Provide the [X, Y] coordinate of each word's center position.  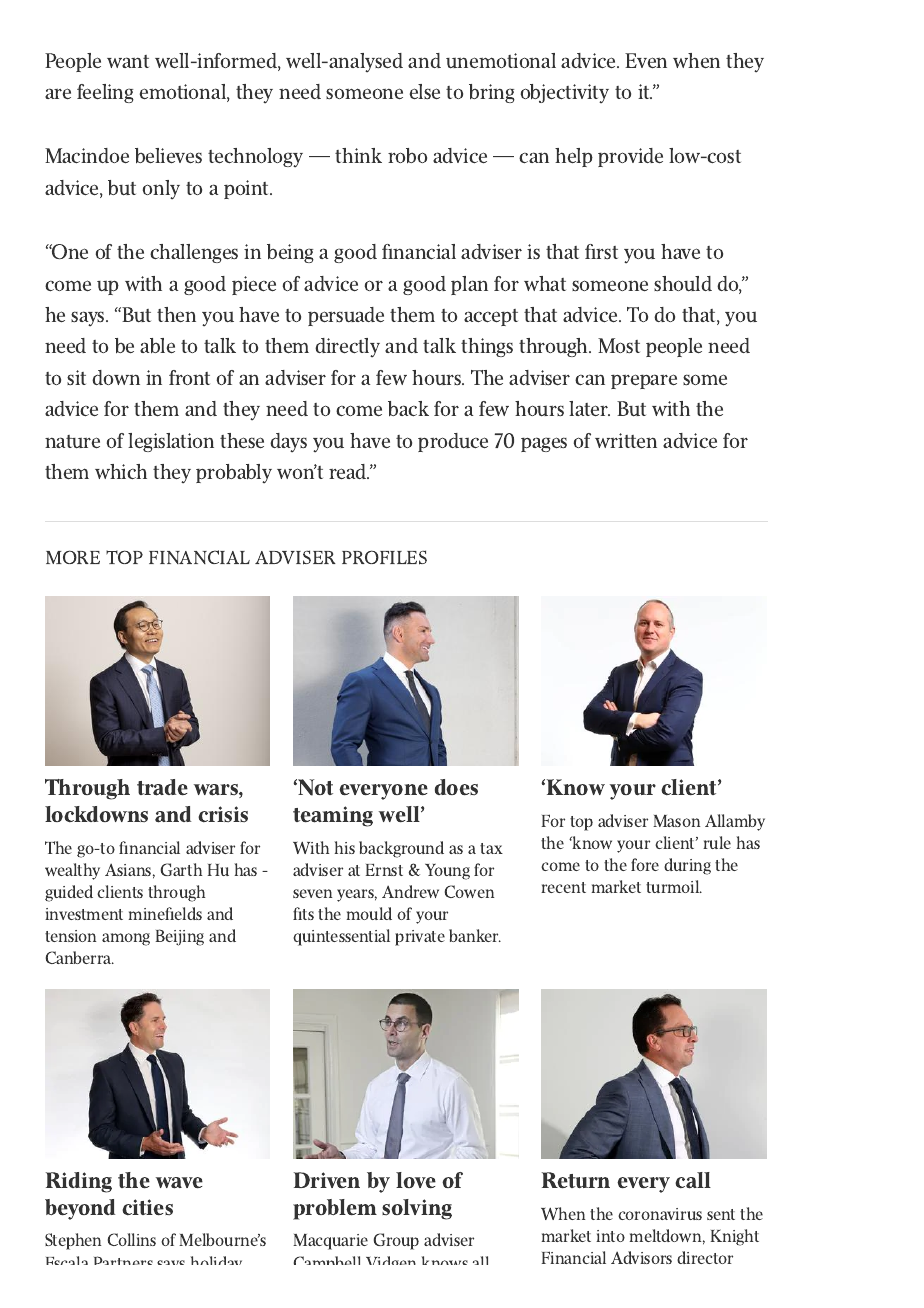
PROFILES [384, 557]
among [126, 939]
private [420, 938]
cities [147, 1207]
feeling [105, 93]
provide [630, 157]
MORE [73, 557]
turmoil [674, 886]
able [157, 345]
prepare [644, 381]
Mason [676, 821]
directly [347, 347]
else [425, 91]
